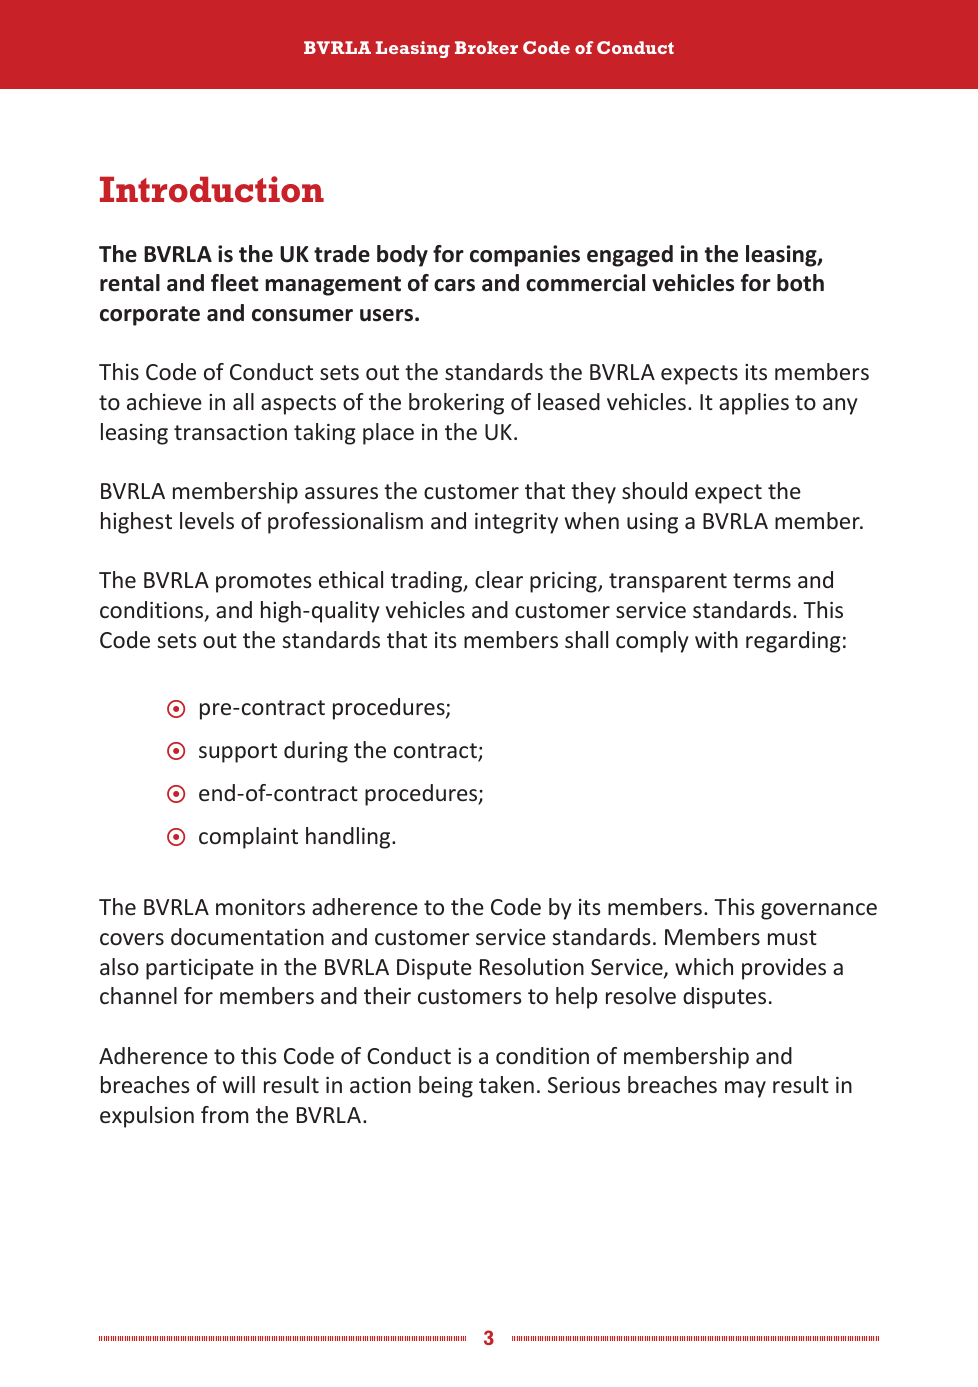 The image size is (978, 1387). I want to click on shall, so click(586, 639).
